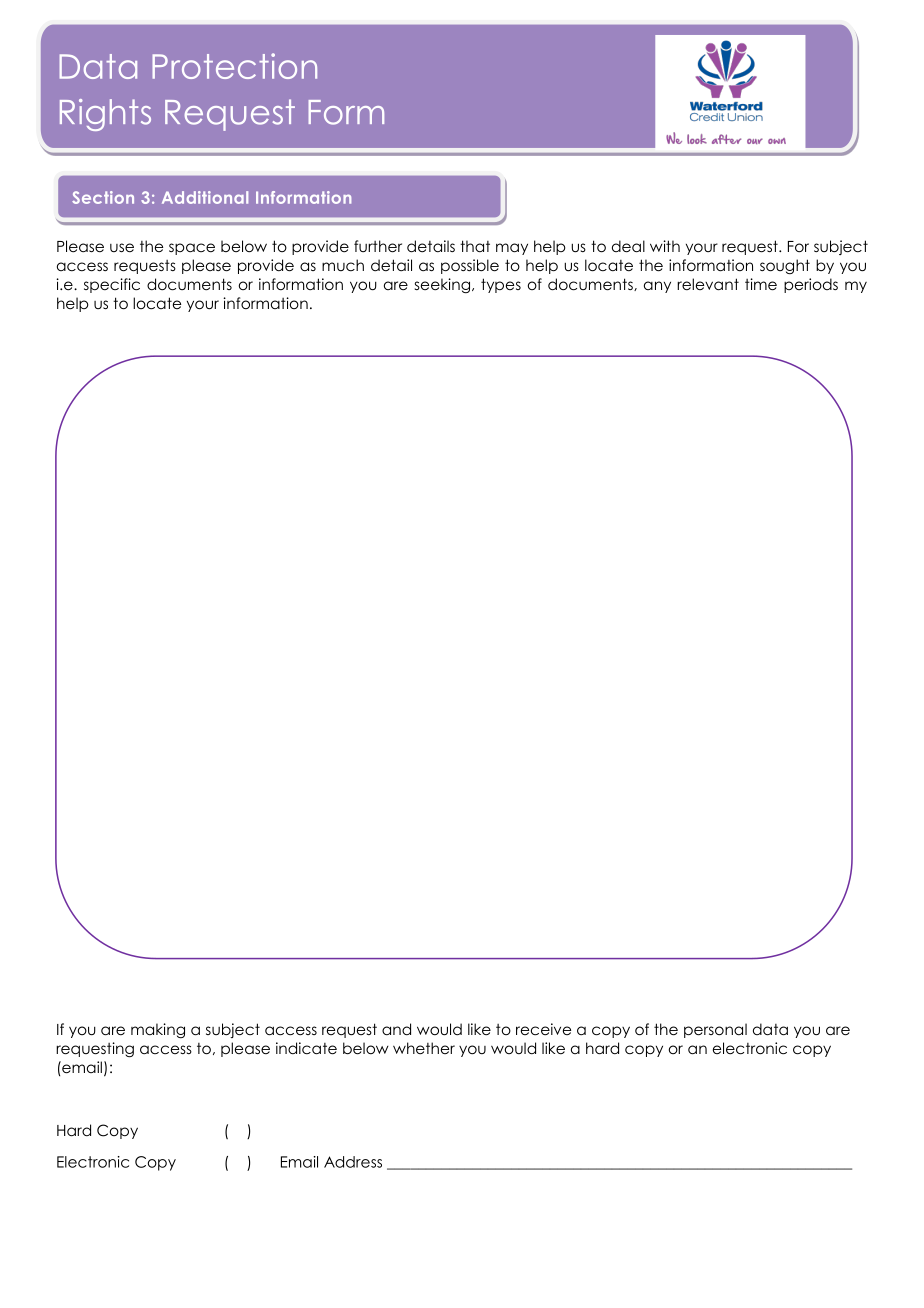 The height and width of the image is (1308, 924). What do you see at coordinates (442, 285) in the image?
I see `seeking` at bounding box center [442, 285].
